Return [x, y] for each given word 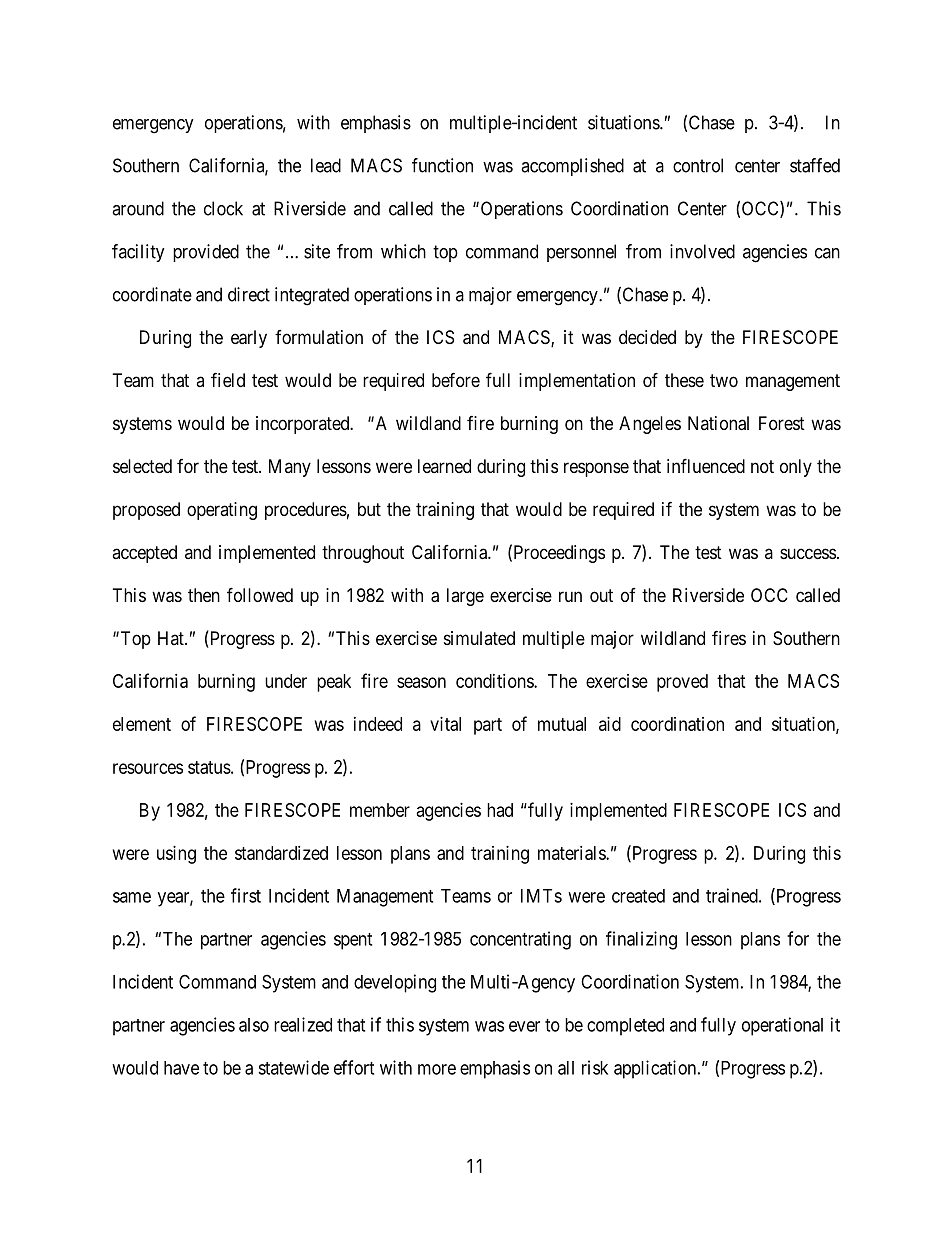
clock [223, 208]
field [228, 379]
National [718, 423]
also [254, 1025]
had [500, 810]
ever [524, 1026]
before [456, 379]
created [638, 896]
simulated [479, 638]
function [442, 165]
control [698, 165]
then [204, 595]
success [808, 553]
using [176, 855]
